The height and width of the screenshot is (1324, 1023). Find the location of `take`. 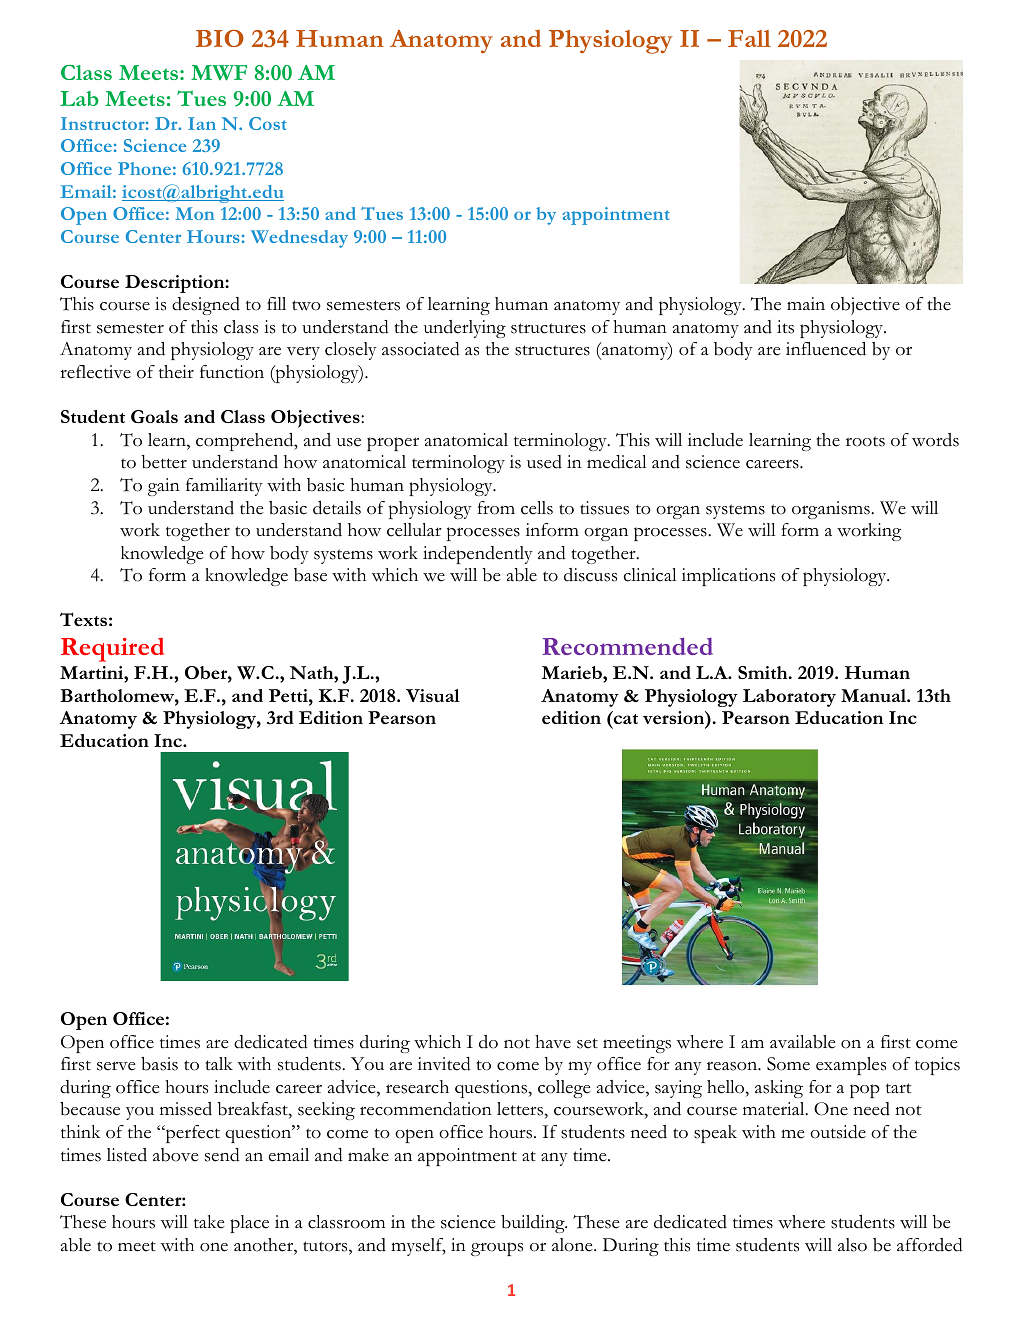

take is located at coordinates (209, 1222).
